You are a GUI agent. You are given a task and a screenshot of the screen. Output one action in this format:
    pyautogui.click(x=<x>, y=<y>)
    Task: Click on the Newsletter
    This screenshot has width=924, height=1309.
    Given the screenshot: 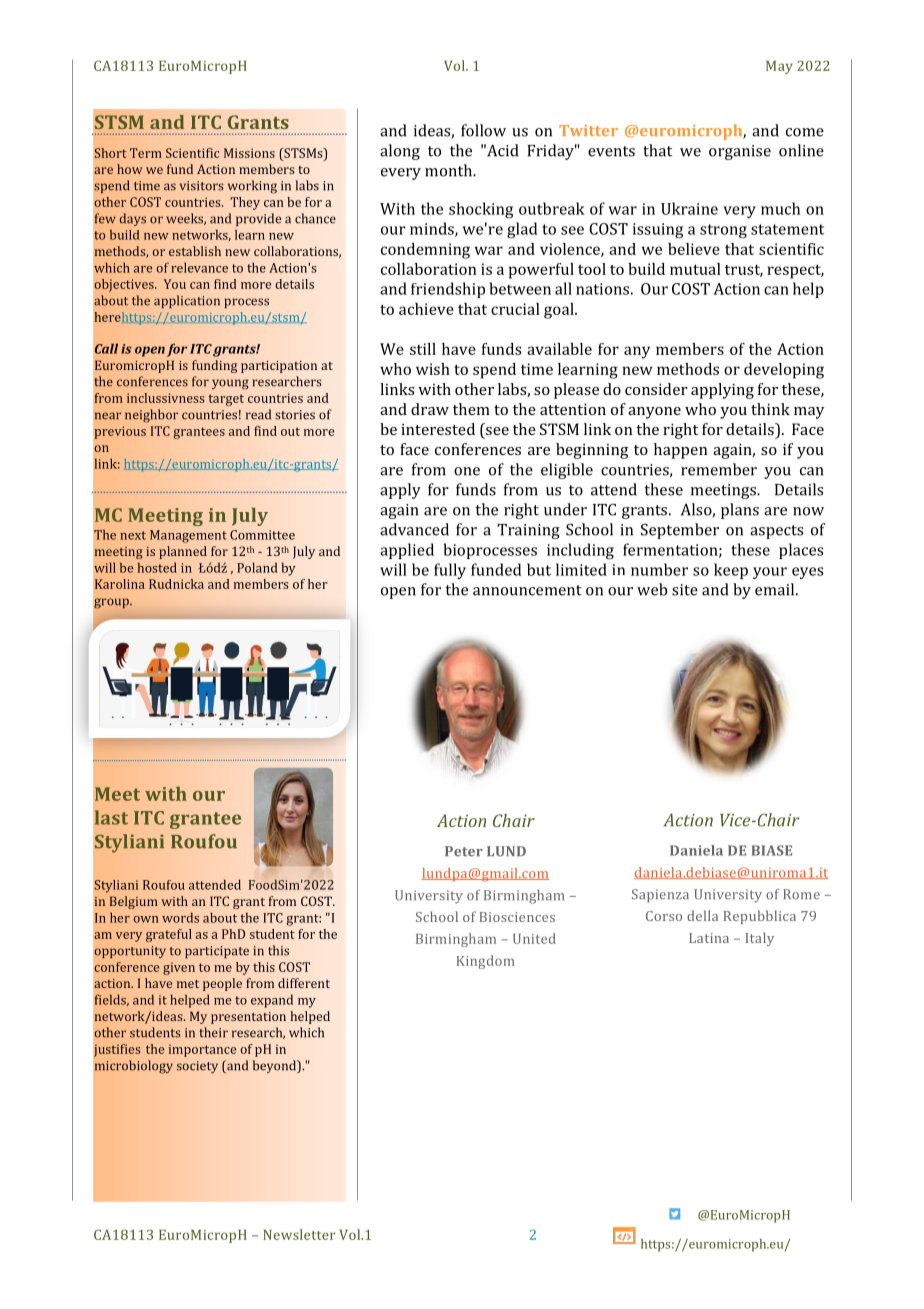 What is the action you would take?
    pyautogui.click(x=299, y=1234)
